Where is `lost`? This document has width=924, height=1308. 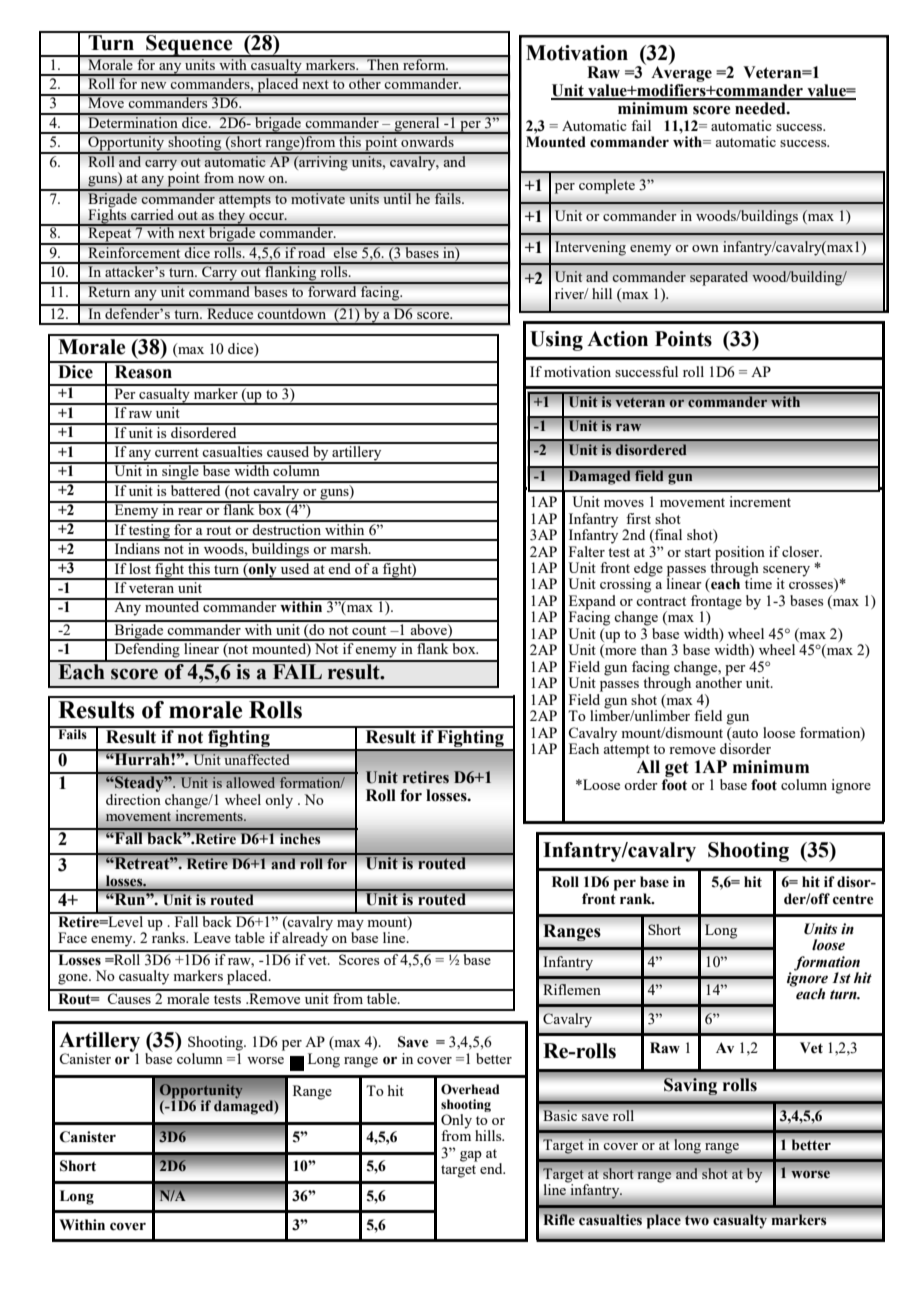
lost is located at coordinates (140, 567).
